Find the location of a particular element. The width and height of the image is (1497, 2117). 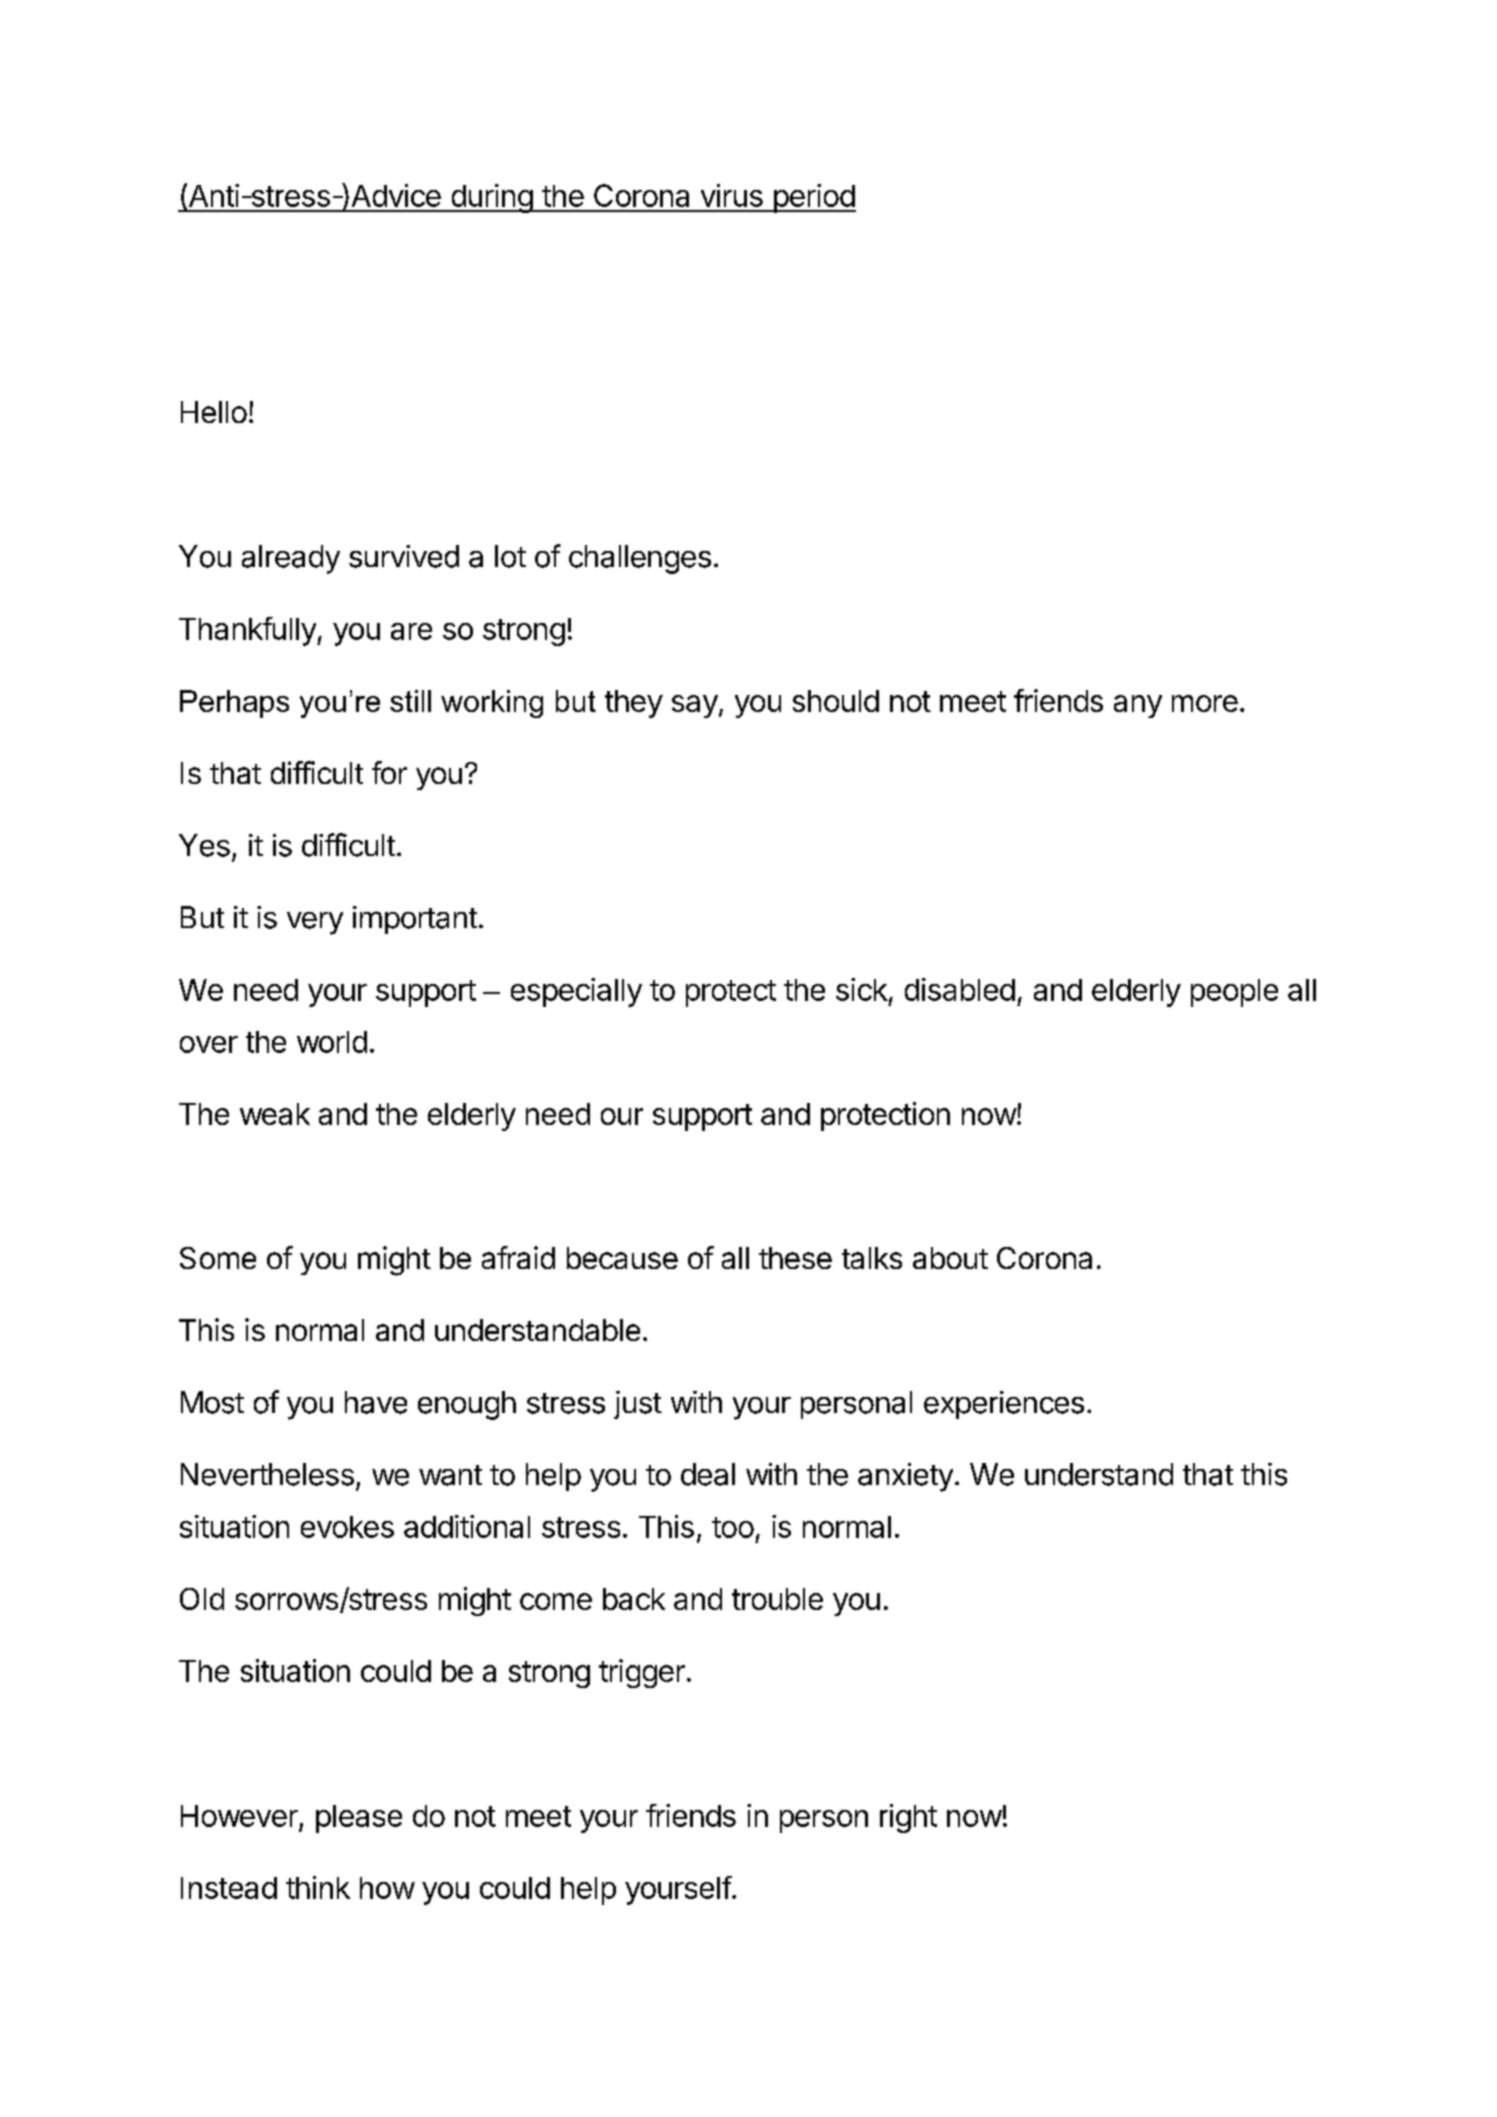

especially is located at coordinates (576, 992).
